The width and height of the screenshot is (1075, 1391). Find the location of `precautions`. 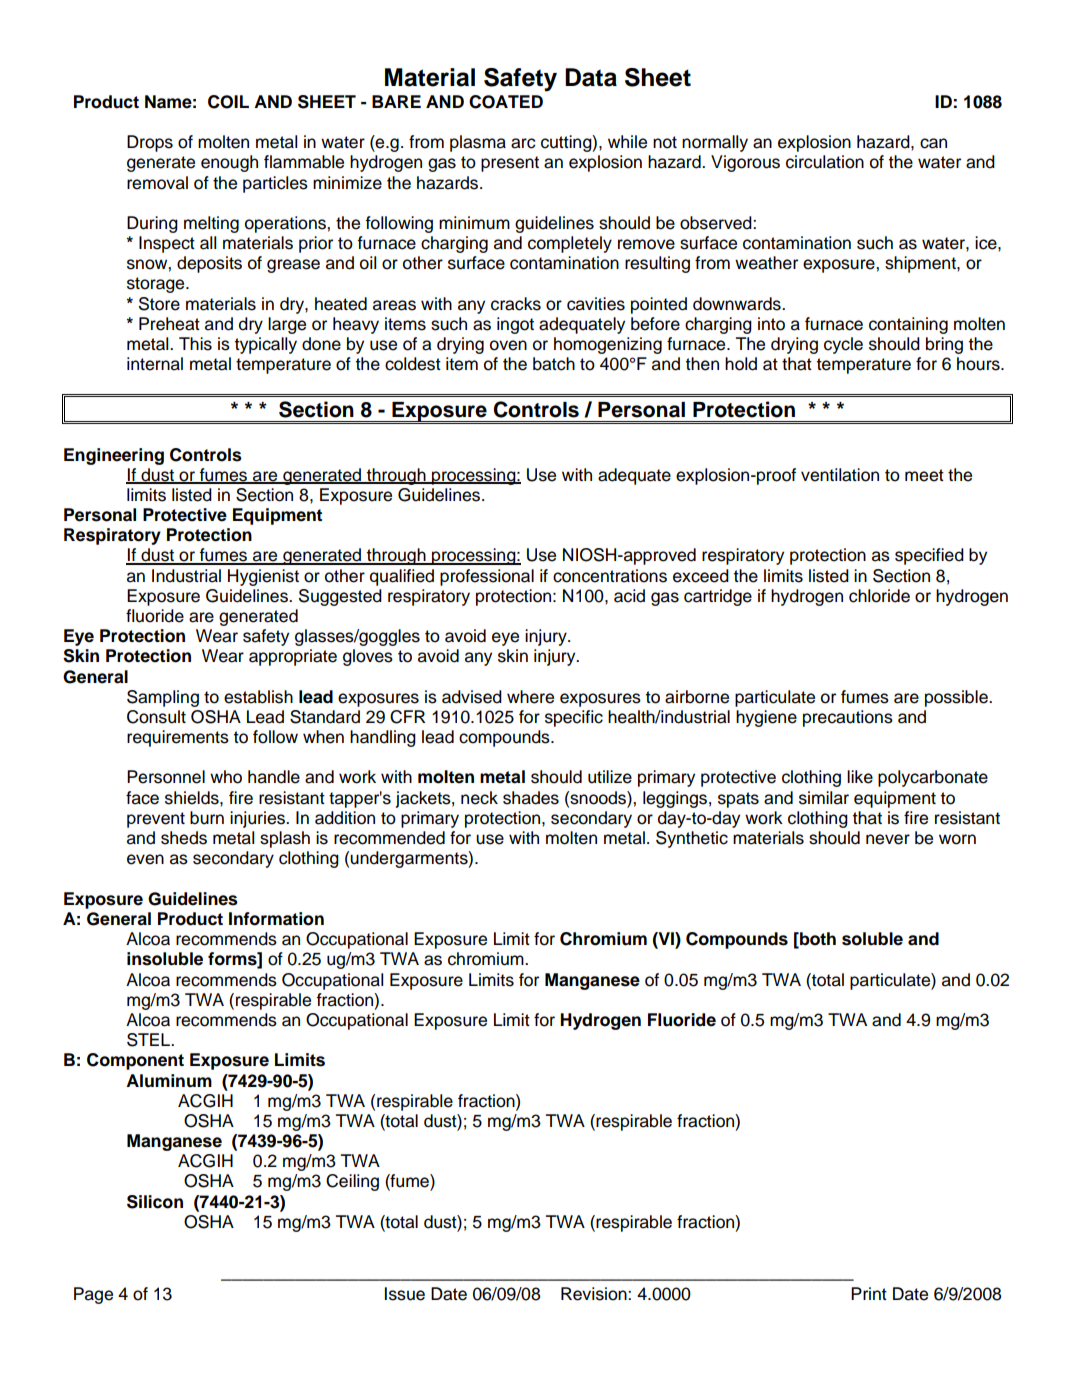

precautions is located at coordinates (848, 718).
